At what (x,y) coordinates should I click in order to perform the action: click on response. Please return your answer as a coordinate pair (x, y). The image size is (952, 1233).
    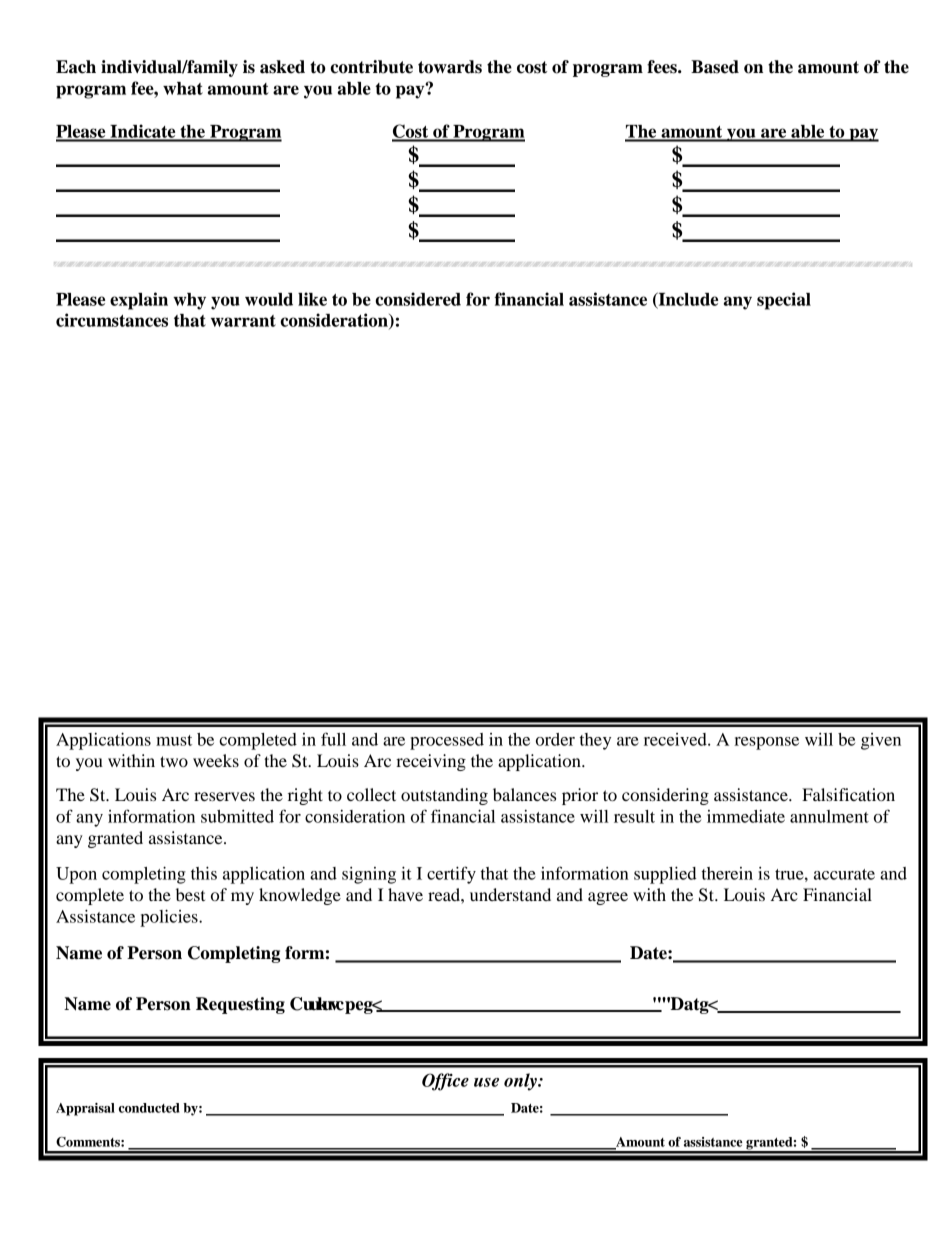
    Looking at the image, I should click on (766, 743).
